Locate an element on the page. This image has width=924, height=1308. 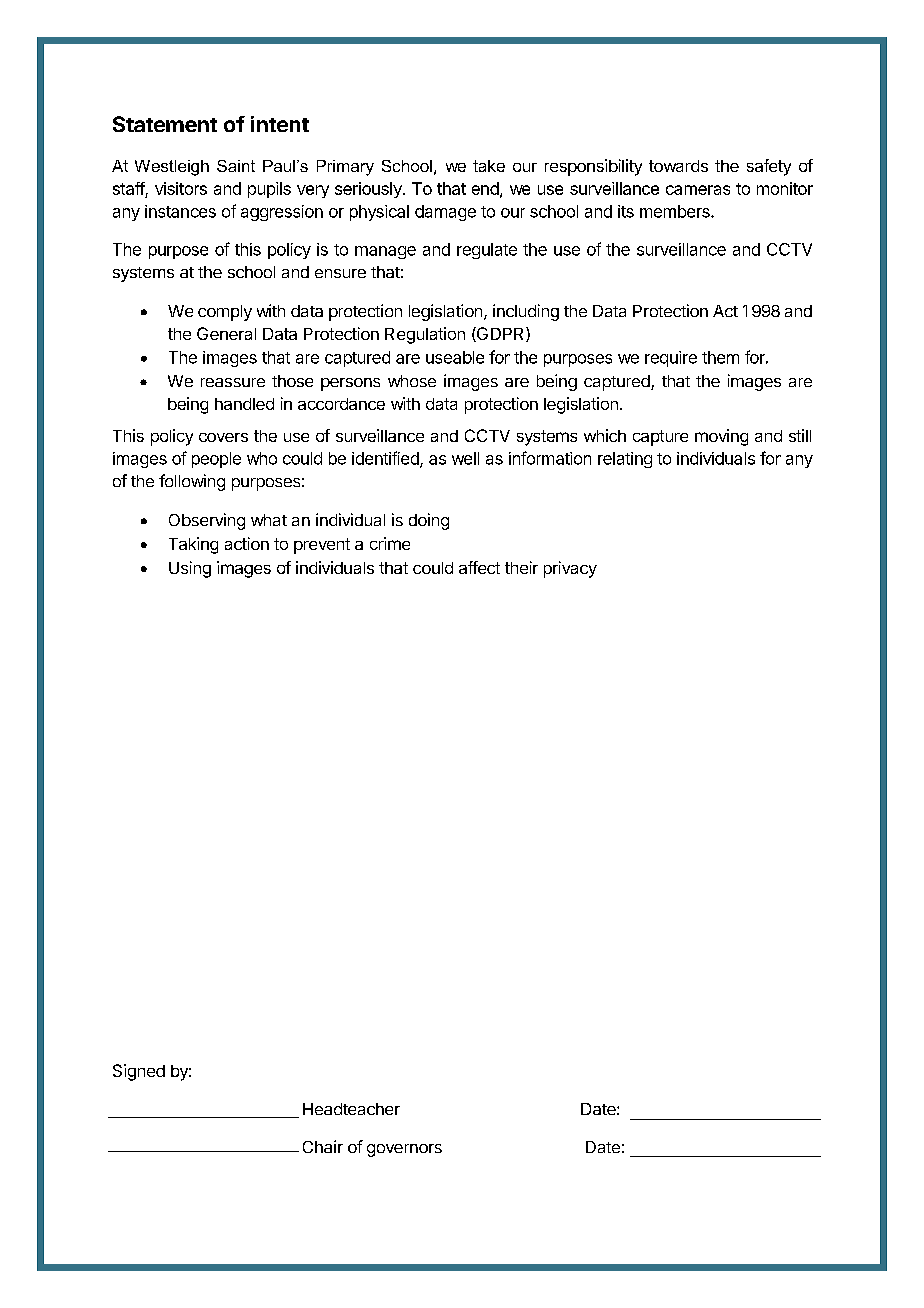
governors is located at coordinates (404, 1150).
